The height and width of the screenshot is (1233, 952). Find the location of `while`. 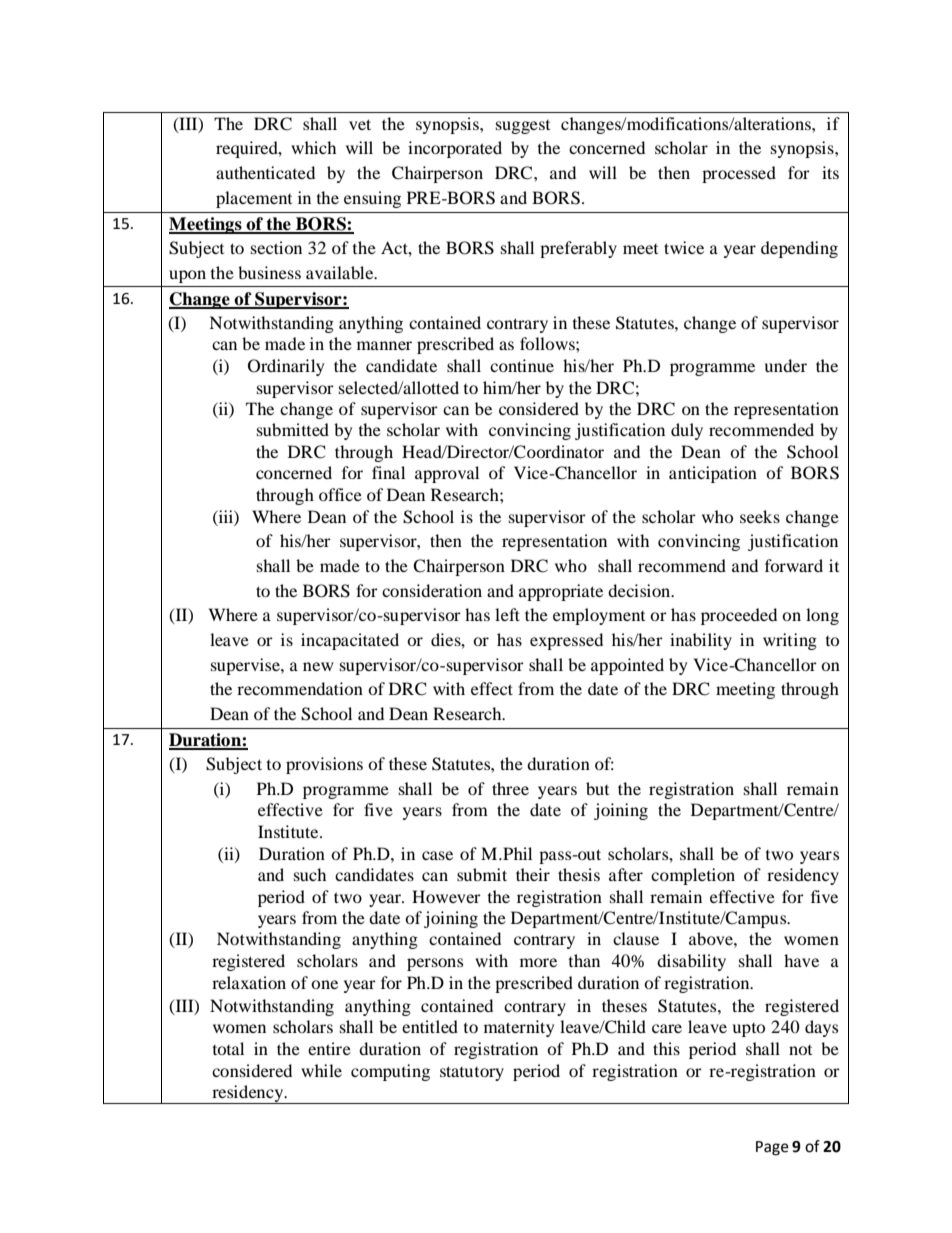

while is located at coordinates (321, 1070).
